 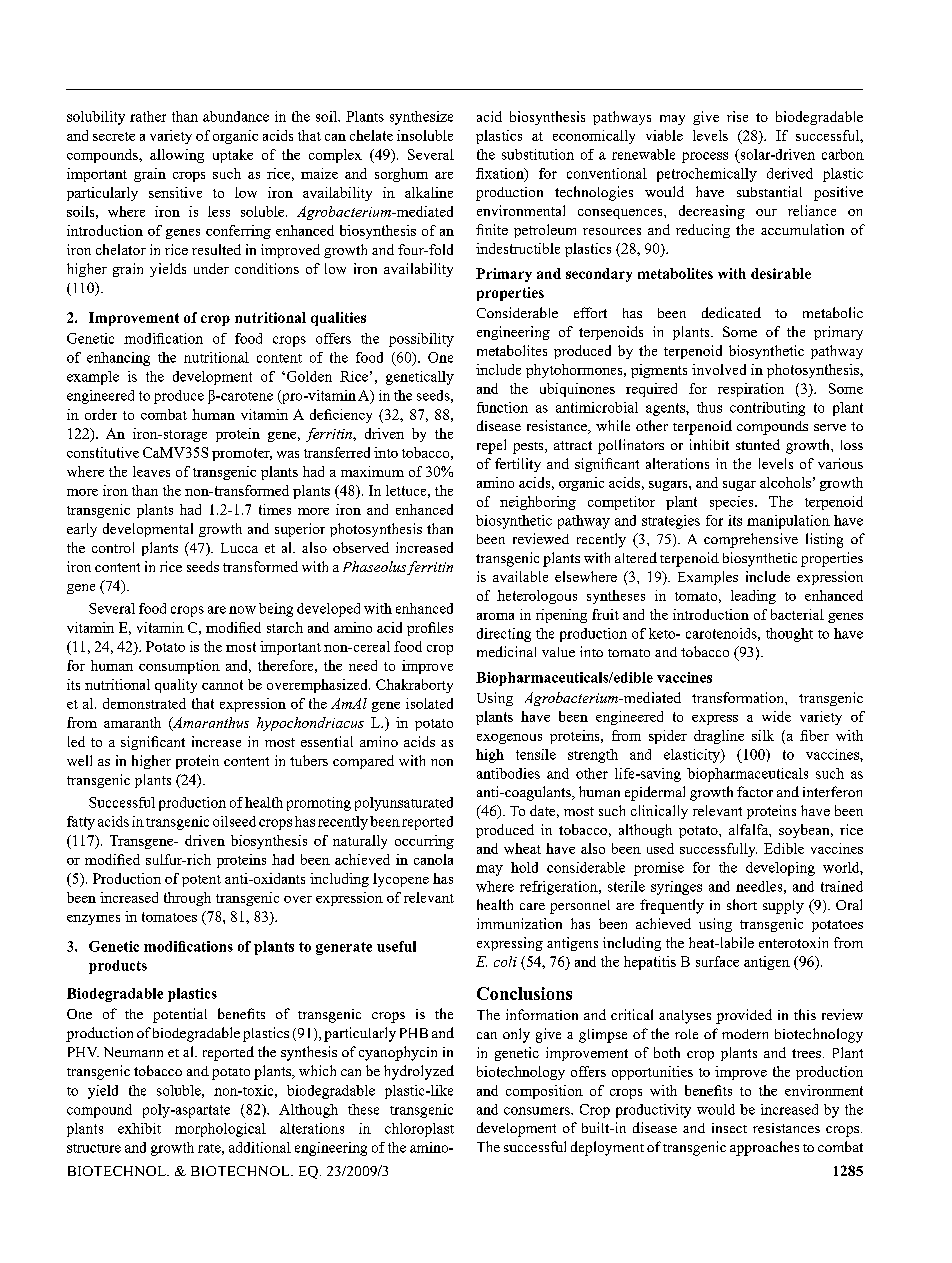 I want to click on canola, so click(x=433, y=859).
